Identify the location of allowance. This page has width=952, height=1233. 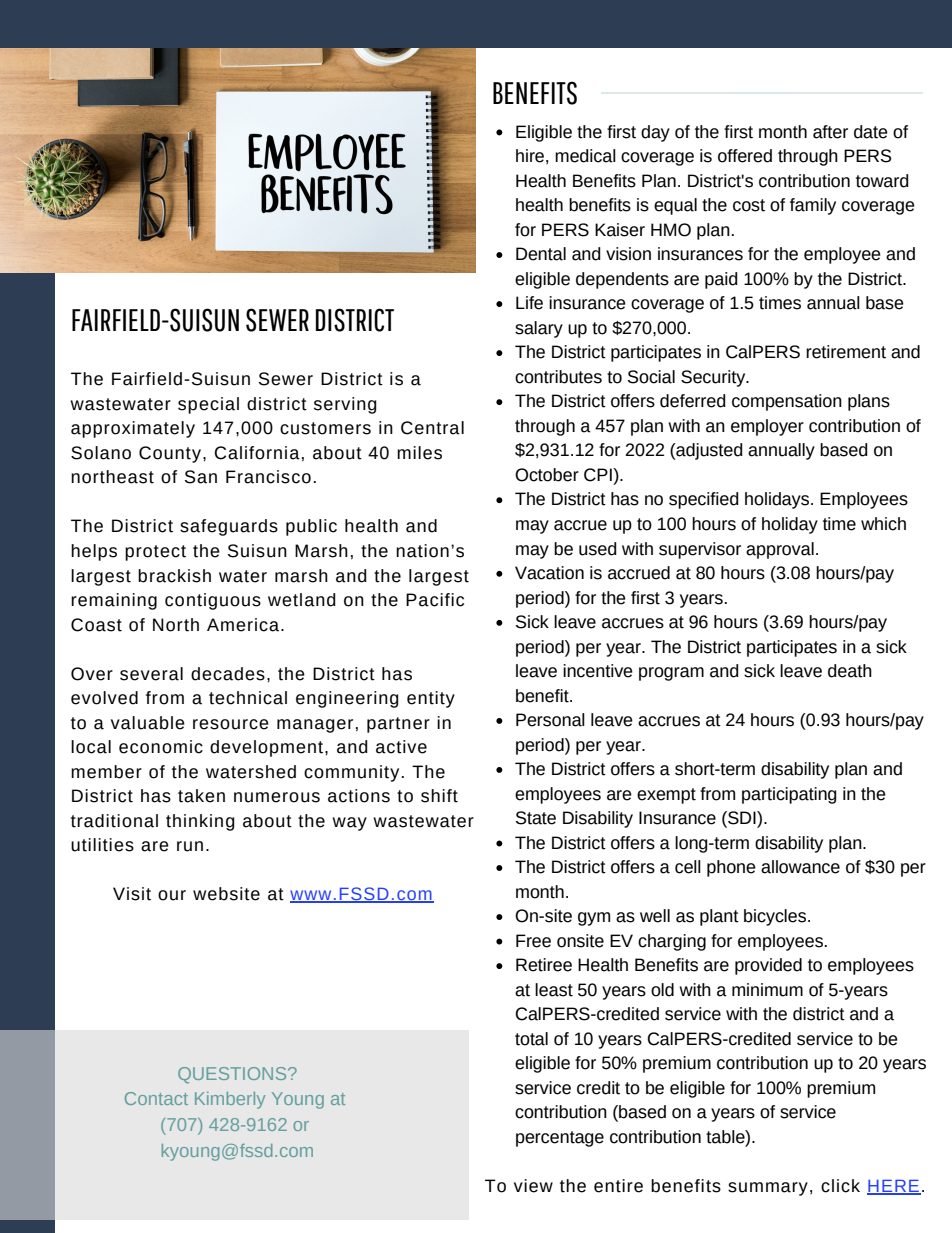
(800, 867).
